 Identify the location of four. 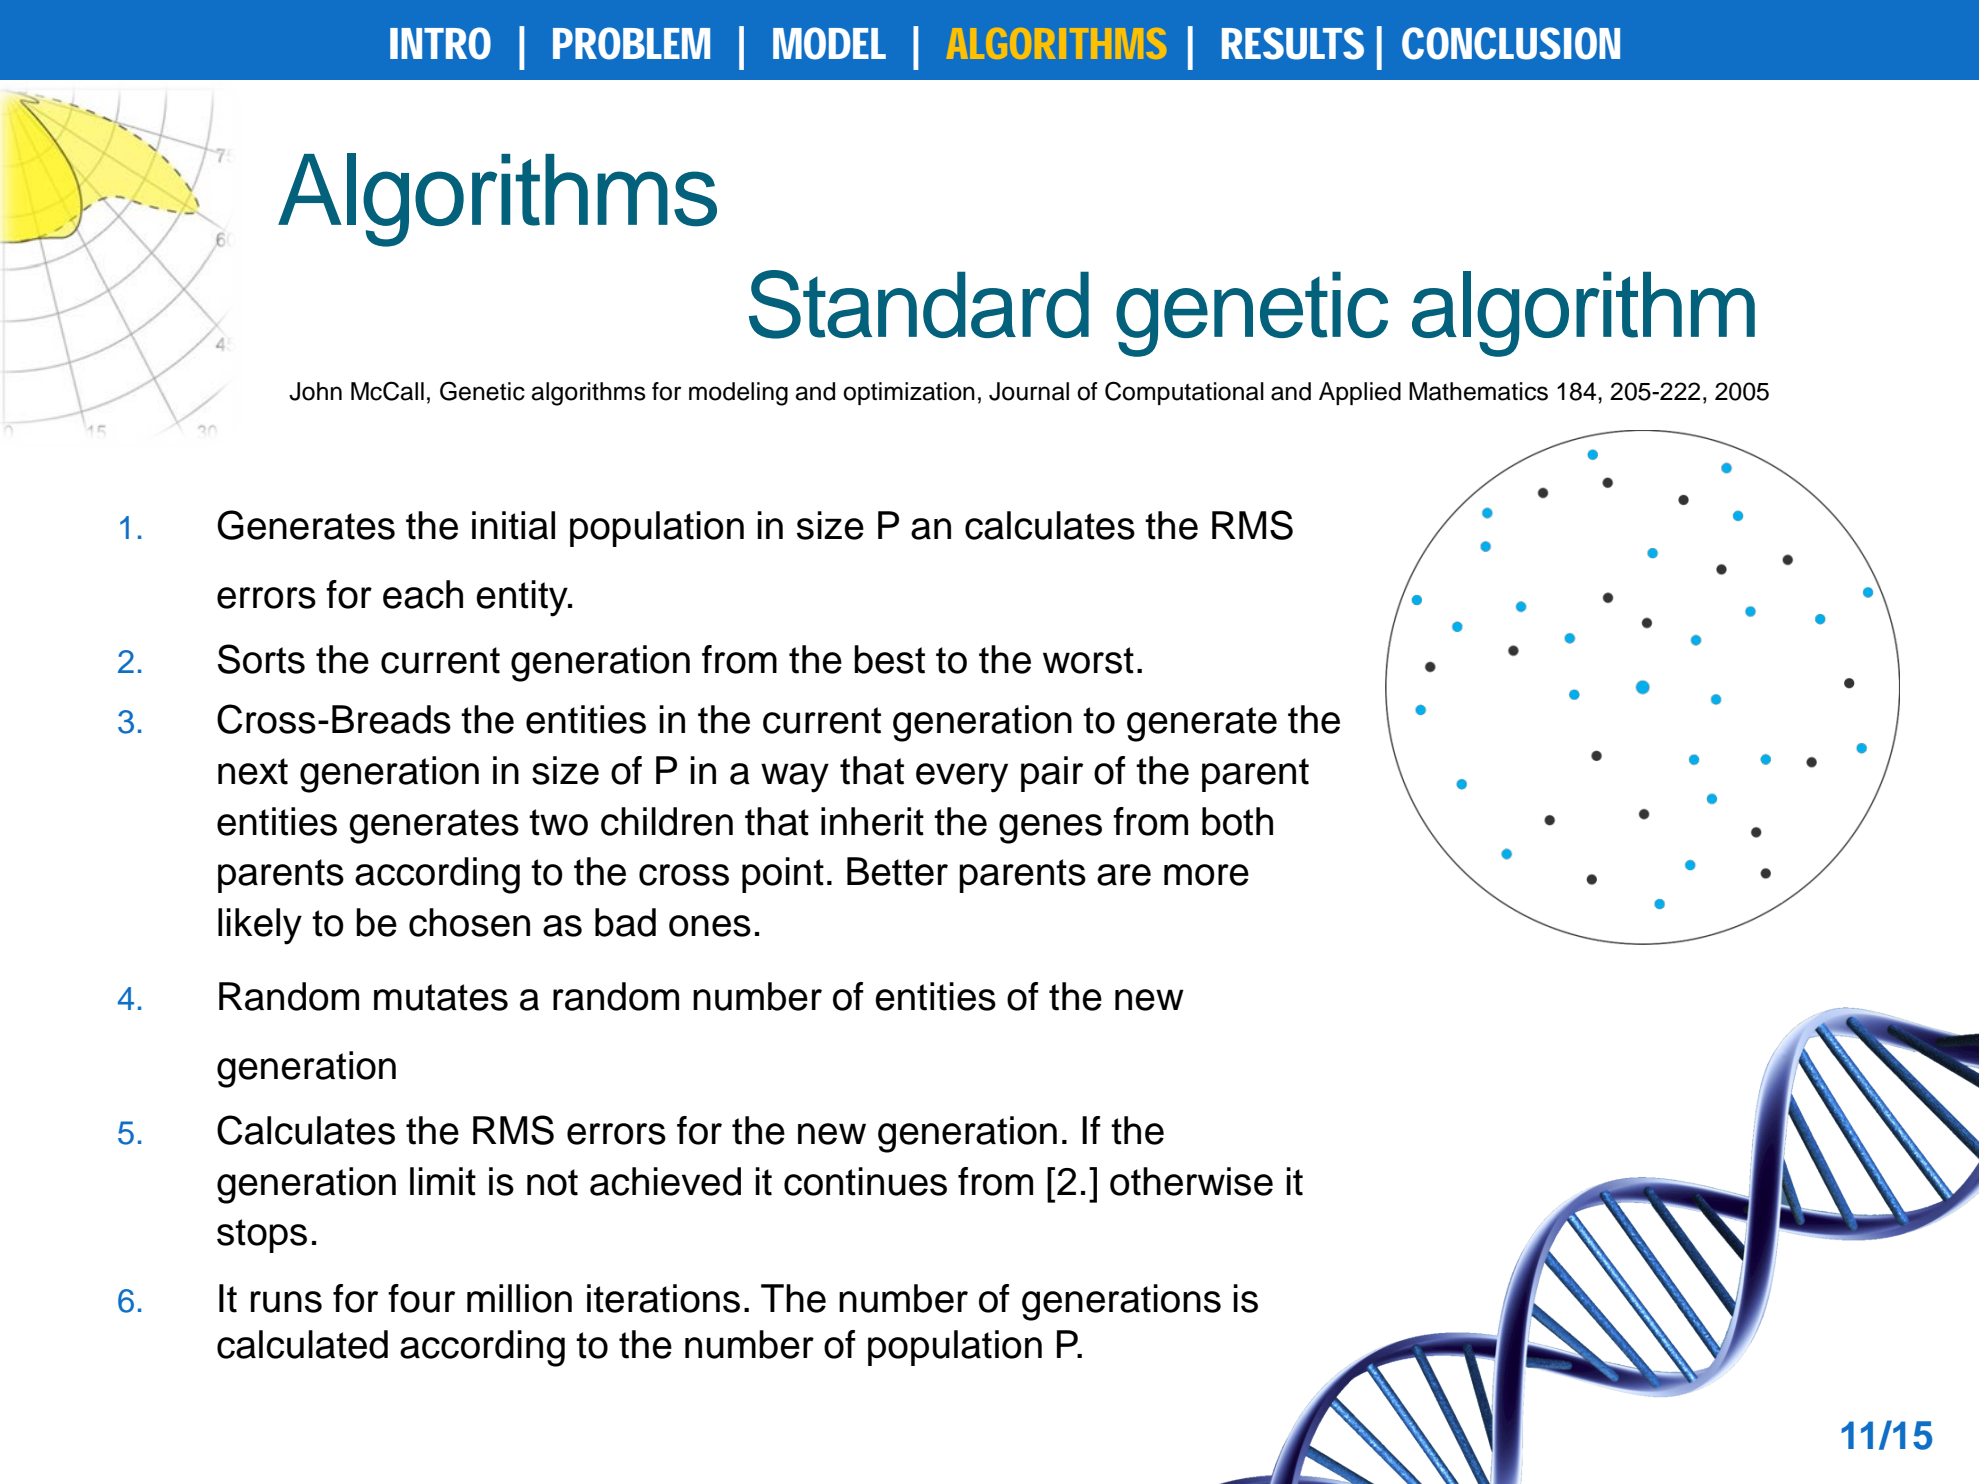
(421, 1298).
